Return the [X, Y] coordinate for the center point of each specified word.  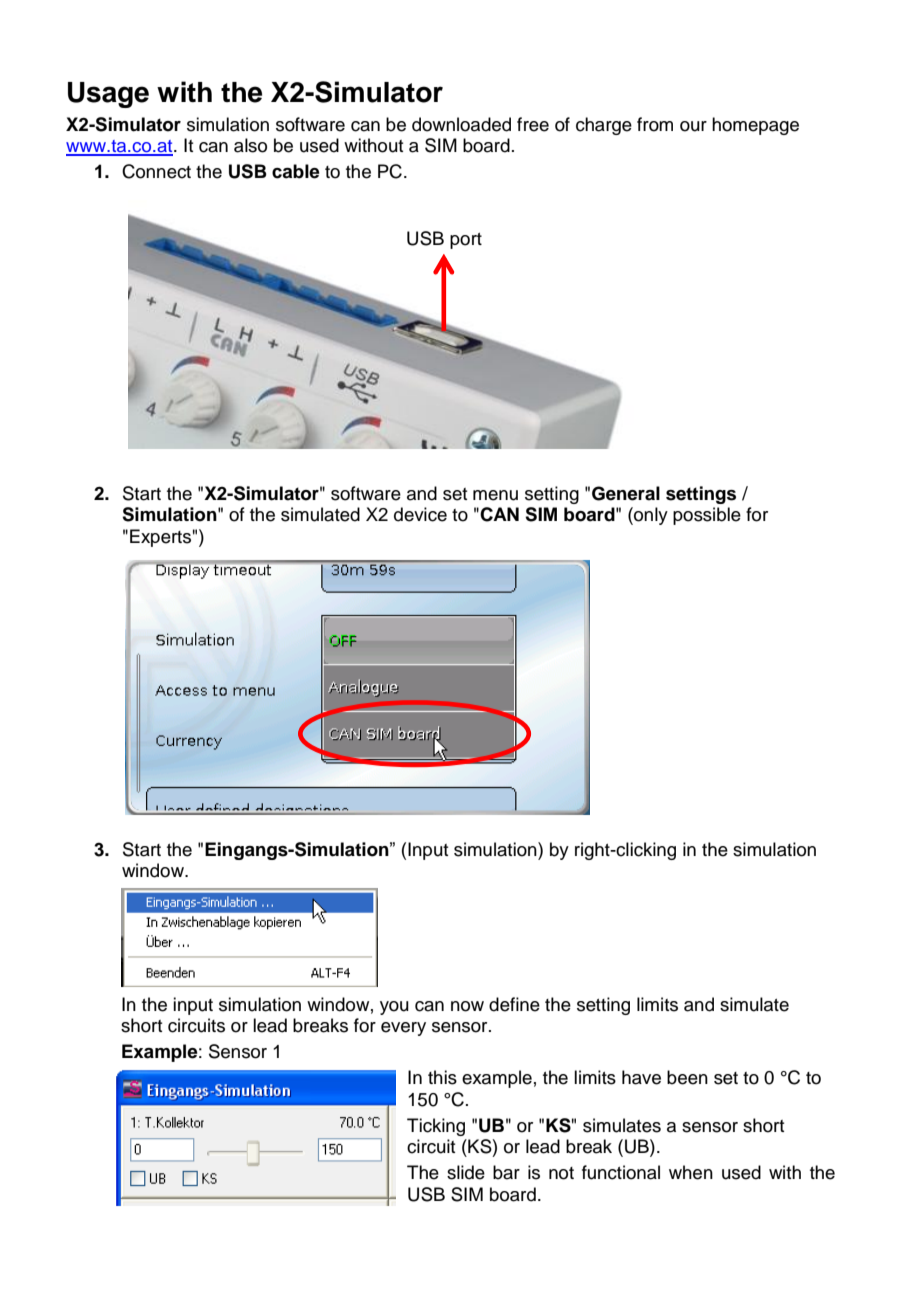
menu [495, 495]
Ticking [436, 1127]
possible [707, 516]
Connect [156, 171]
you [394, 1008]
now [467, 1006]
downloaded [461, 124]
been [687, 1077]
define [514, 1004]
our [693, 126]
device [420, 514]
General [626, 493]
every [403, 1029]
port [466, 241]
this [442, 1077]
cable [296, 171]
